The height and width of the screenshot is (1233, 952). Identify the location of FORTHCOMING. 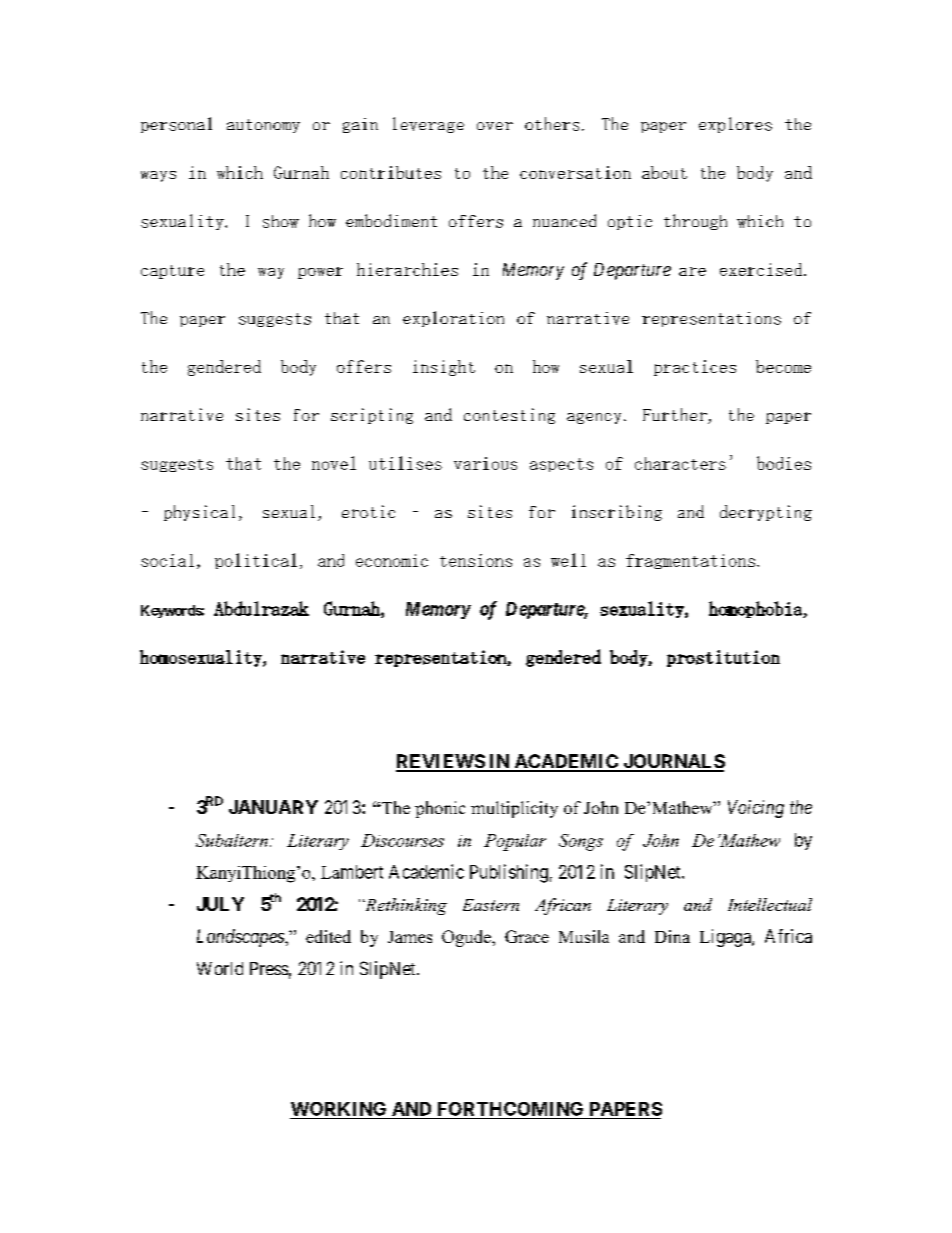
(510, 1109).
